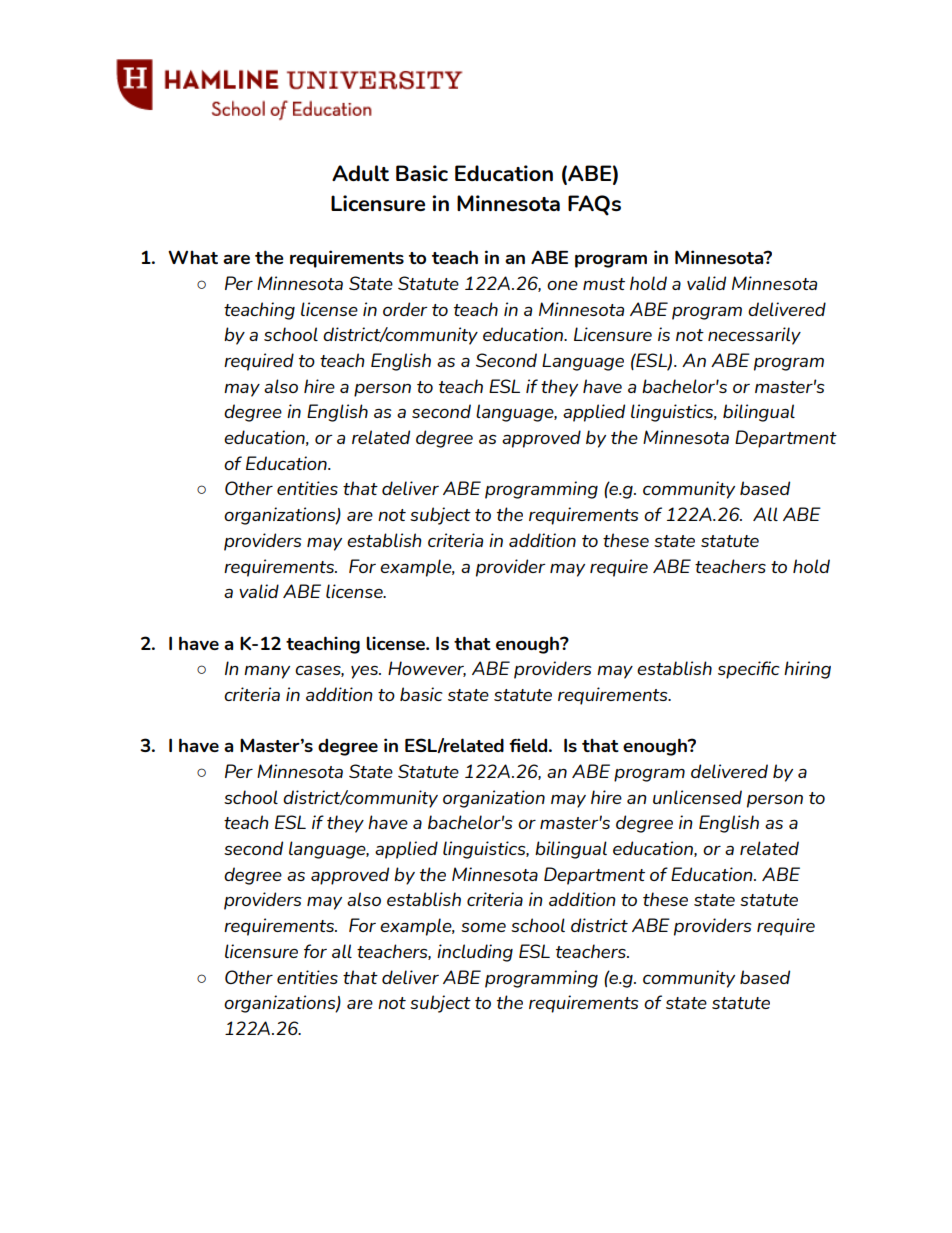  I want to click on Adult, so click(360, 173).
